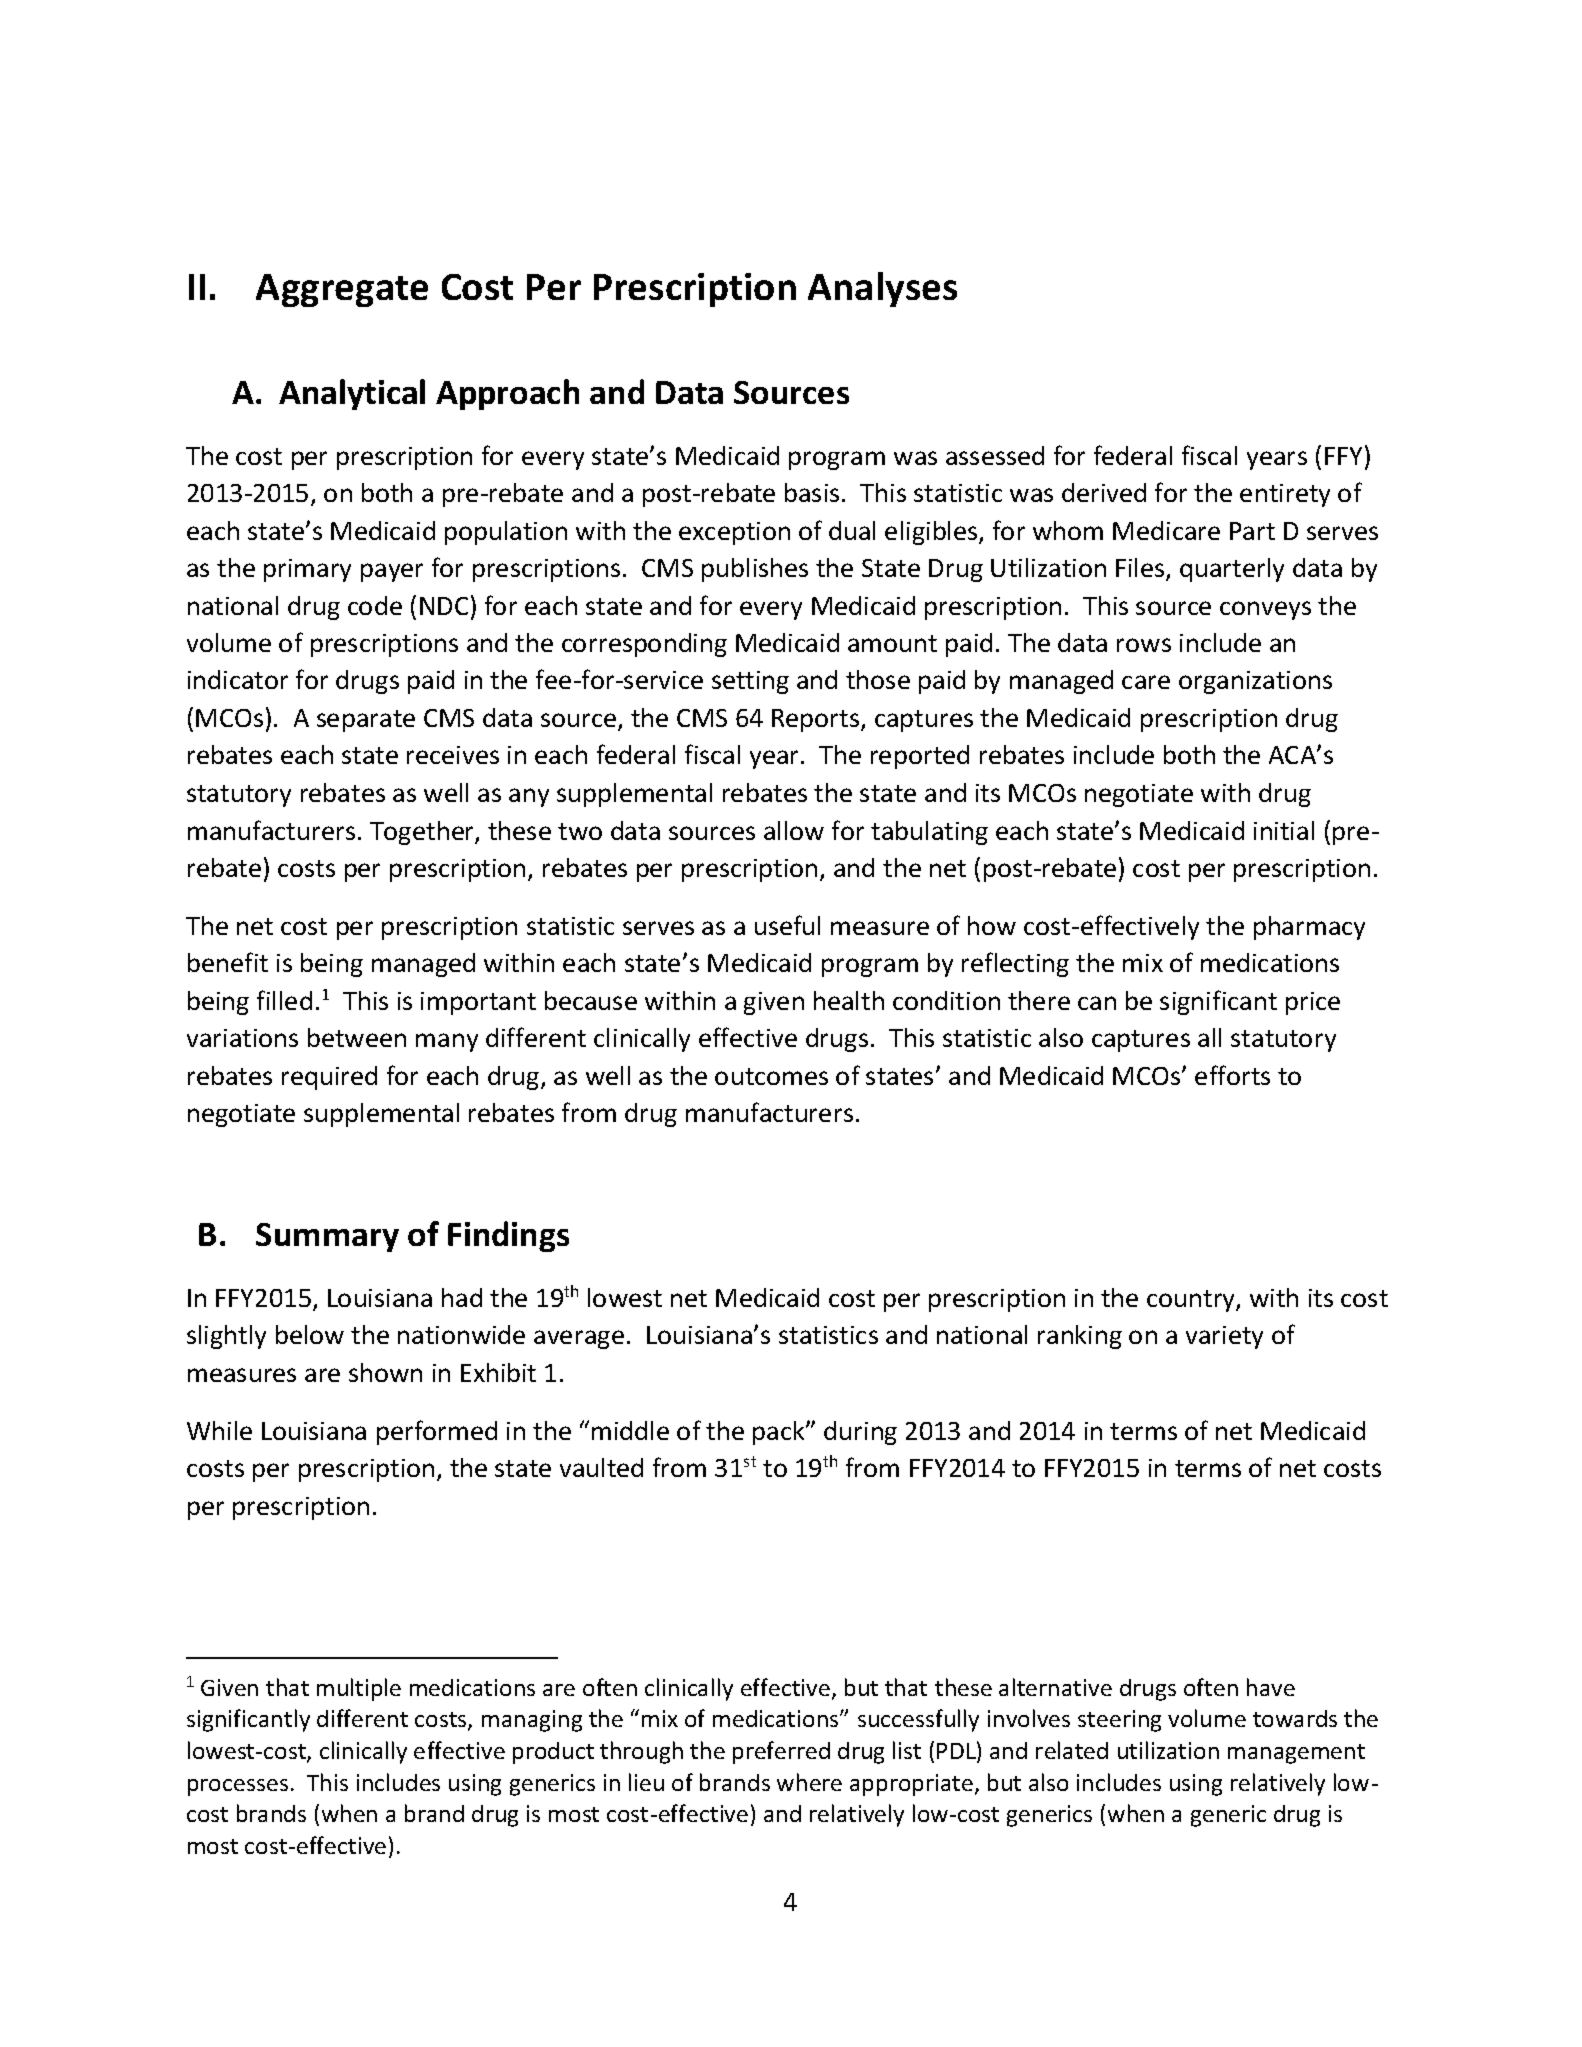 The image size is (1582, 2047). Describe the element at coordinates (882, 289) in the document. I see `Analyses` at that location.
